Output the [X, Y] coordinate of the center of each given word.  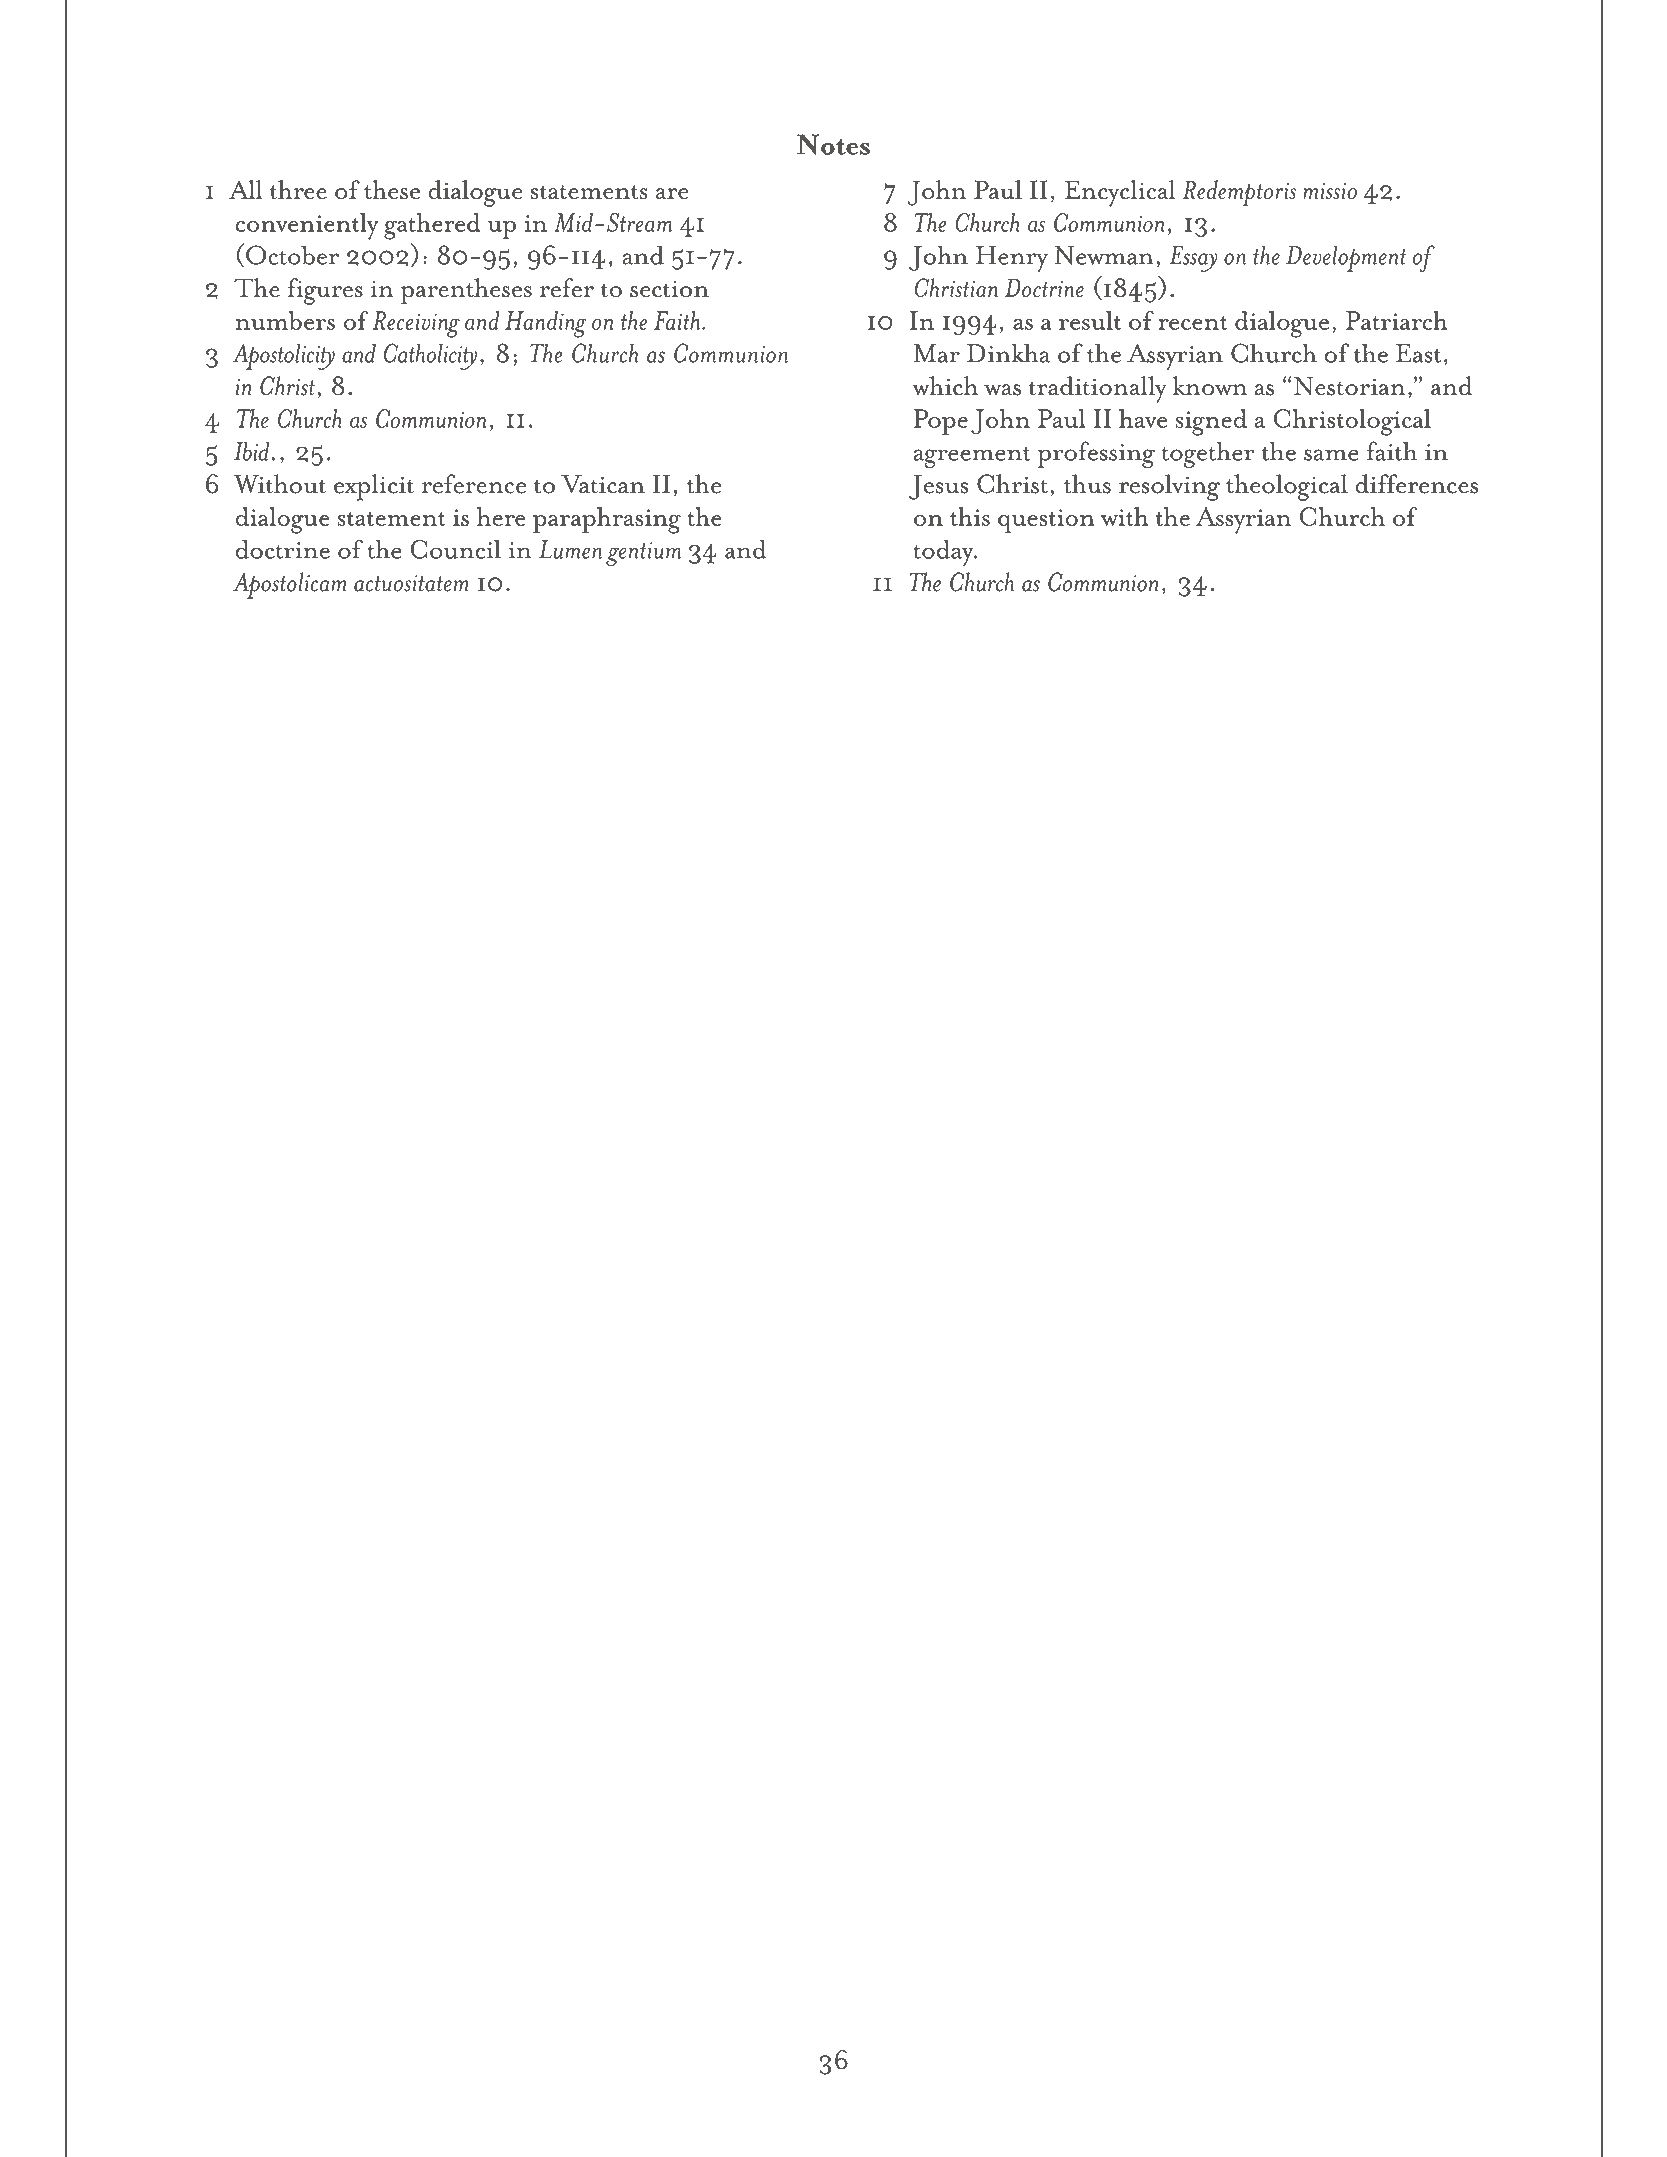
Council [455, 549]
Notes [833, 144]
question [1046, 521]
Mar [937, 353]
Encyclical [1120, 193]
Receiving [416, 324]
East [1418, 353]
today [944, 553]
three [298, 190]
